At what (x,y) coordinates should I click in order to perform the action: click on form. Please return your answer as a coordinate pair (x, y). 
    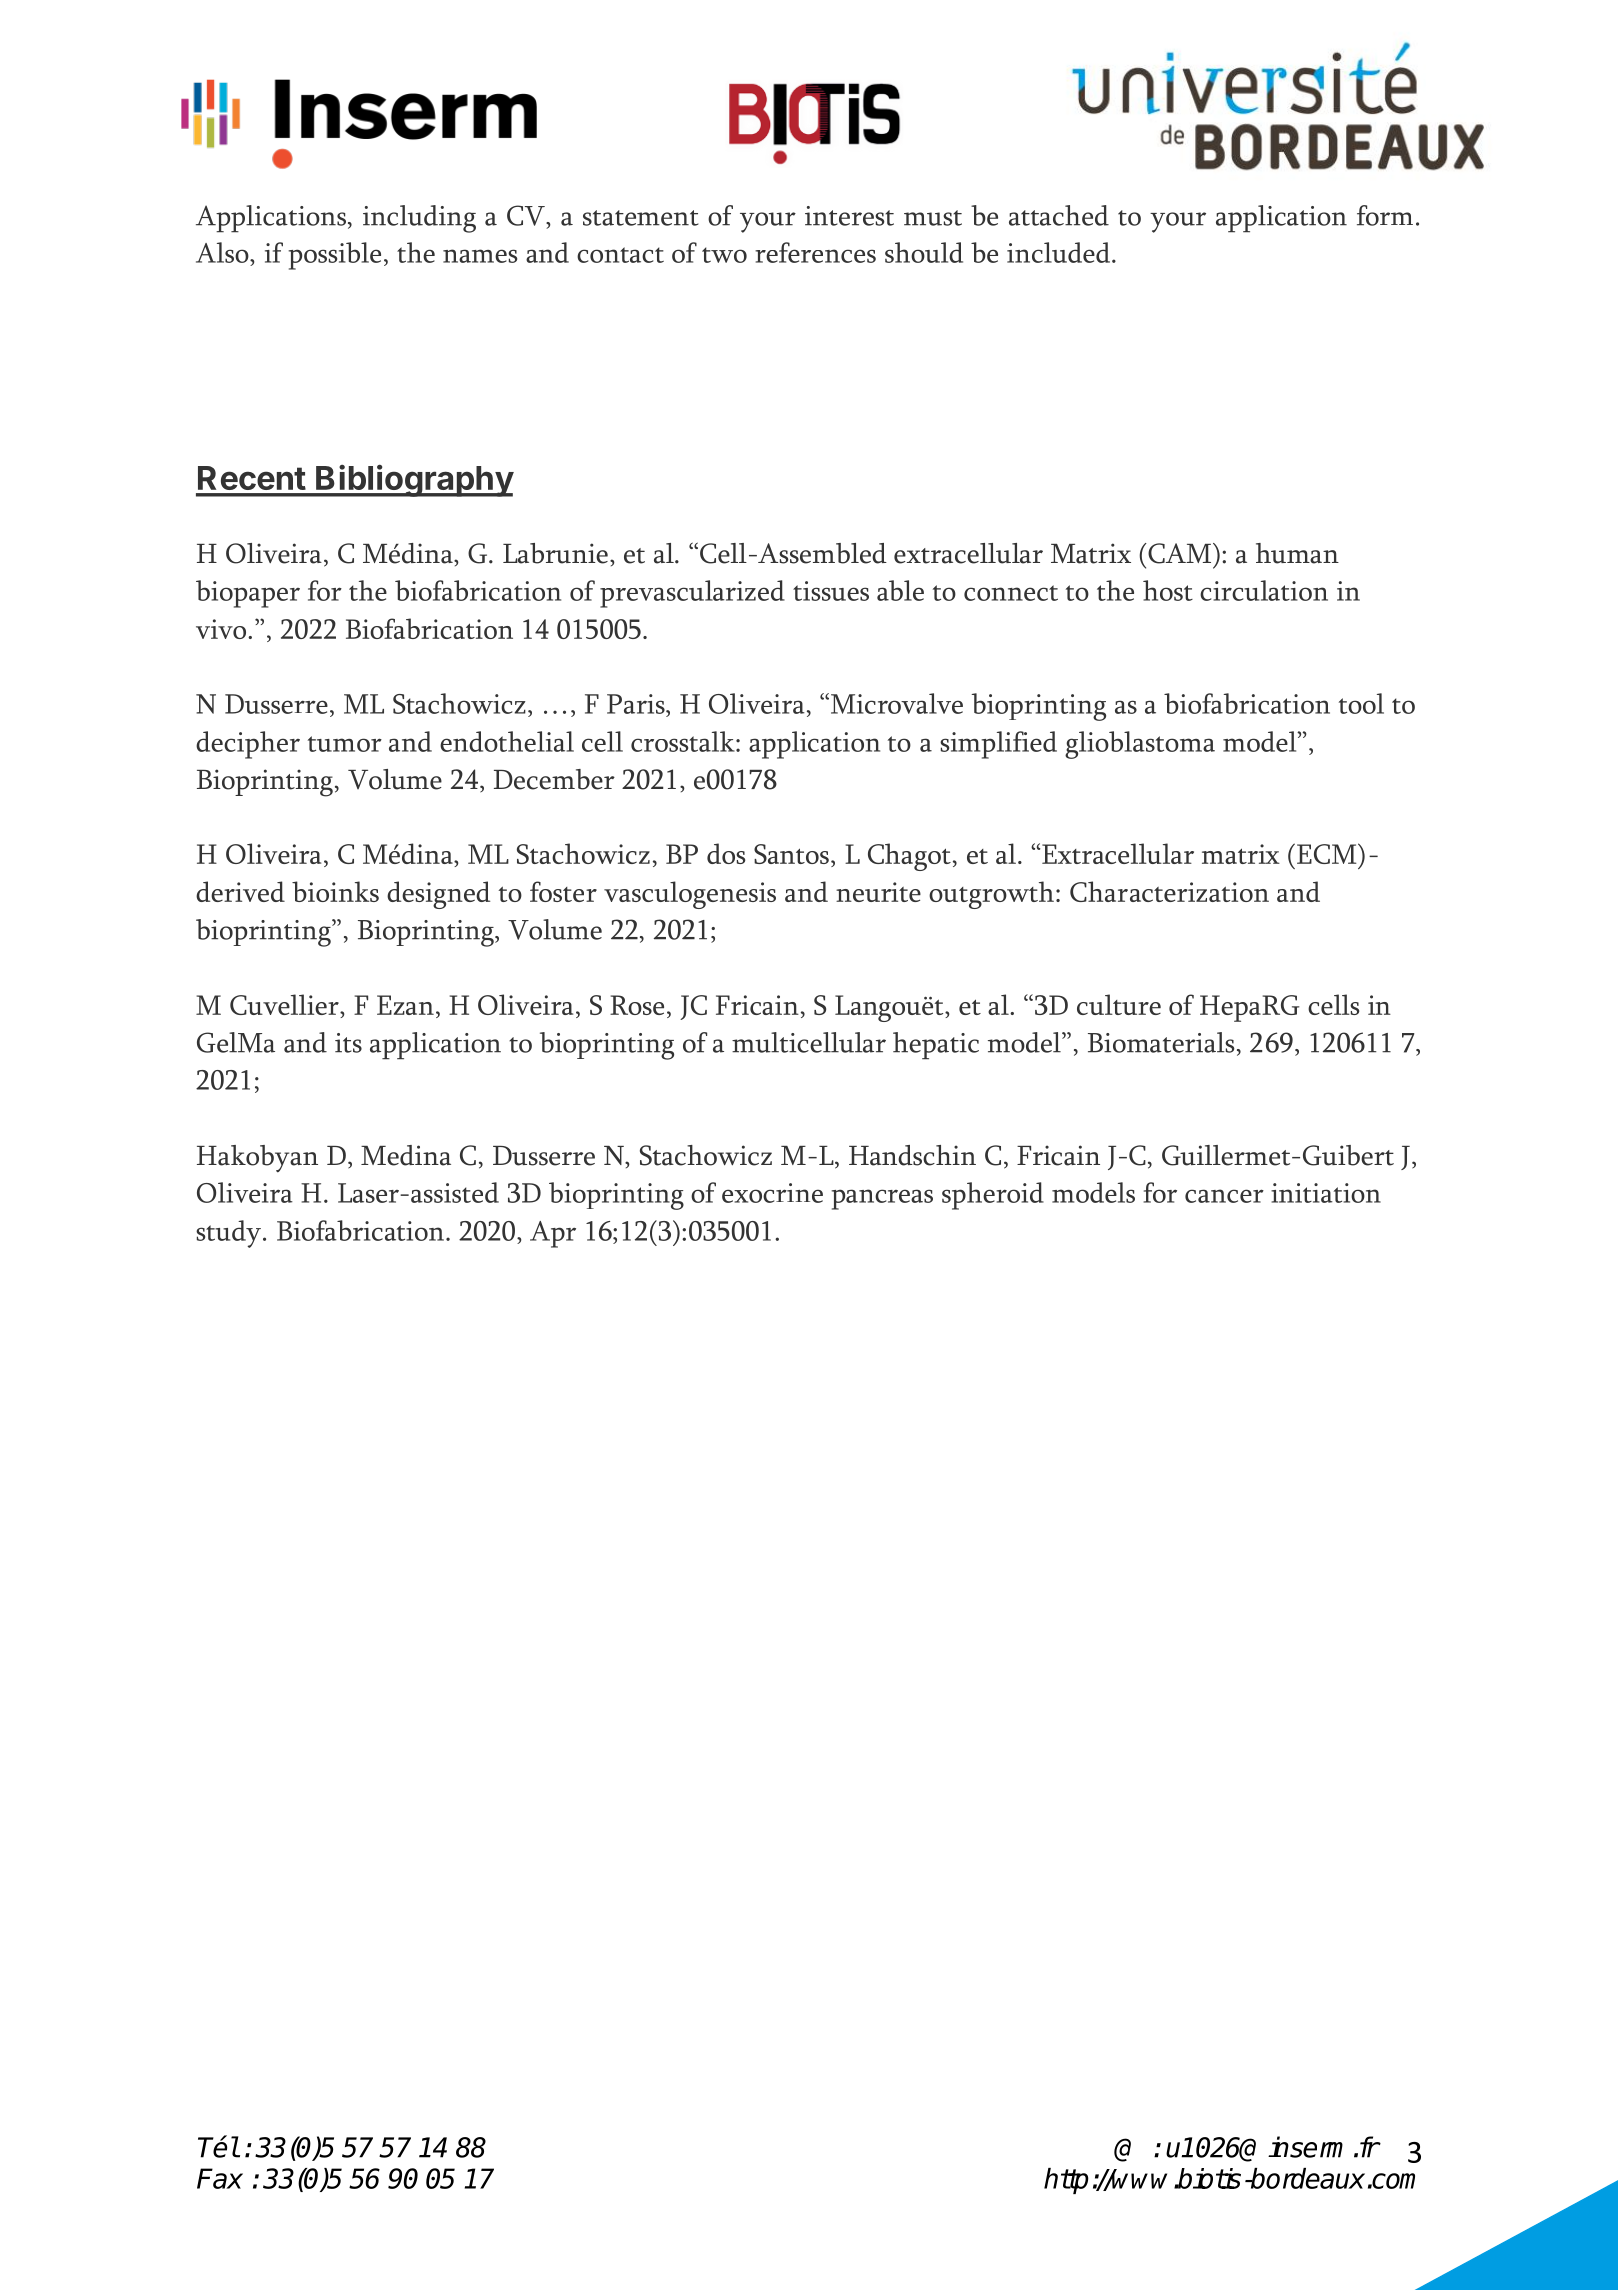
    Looking at the image, I should click on (1385, 215).
